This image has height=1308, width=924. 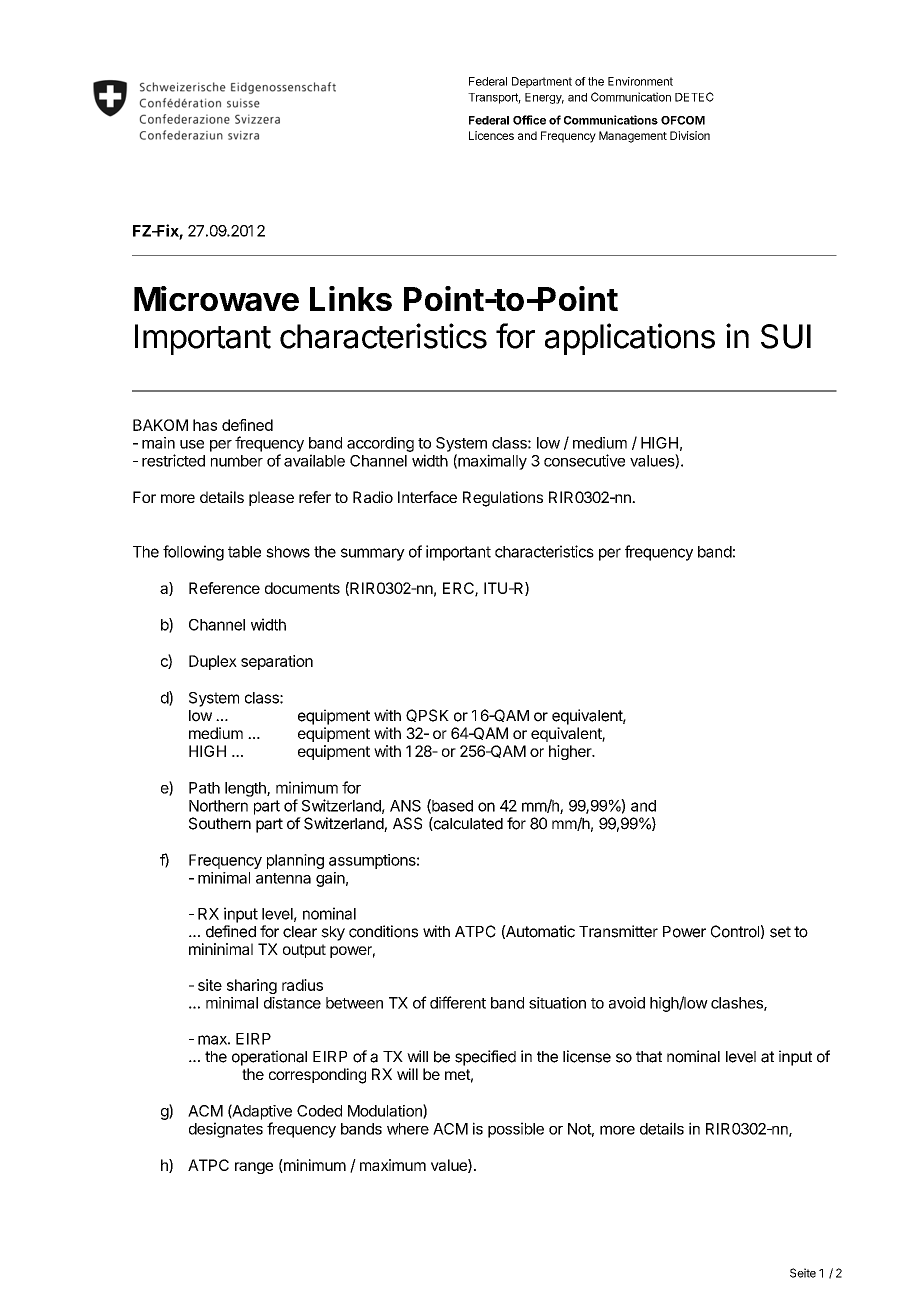 I want to click on range, so click(x=254, y=1168).
